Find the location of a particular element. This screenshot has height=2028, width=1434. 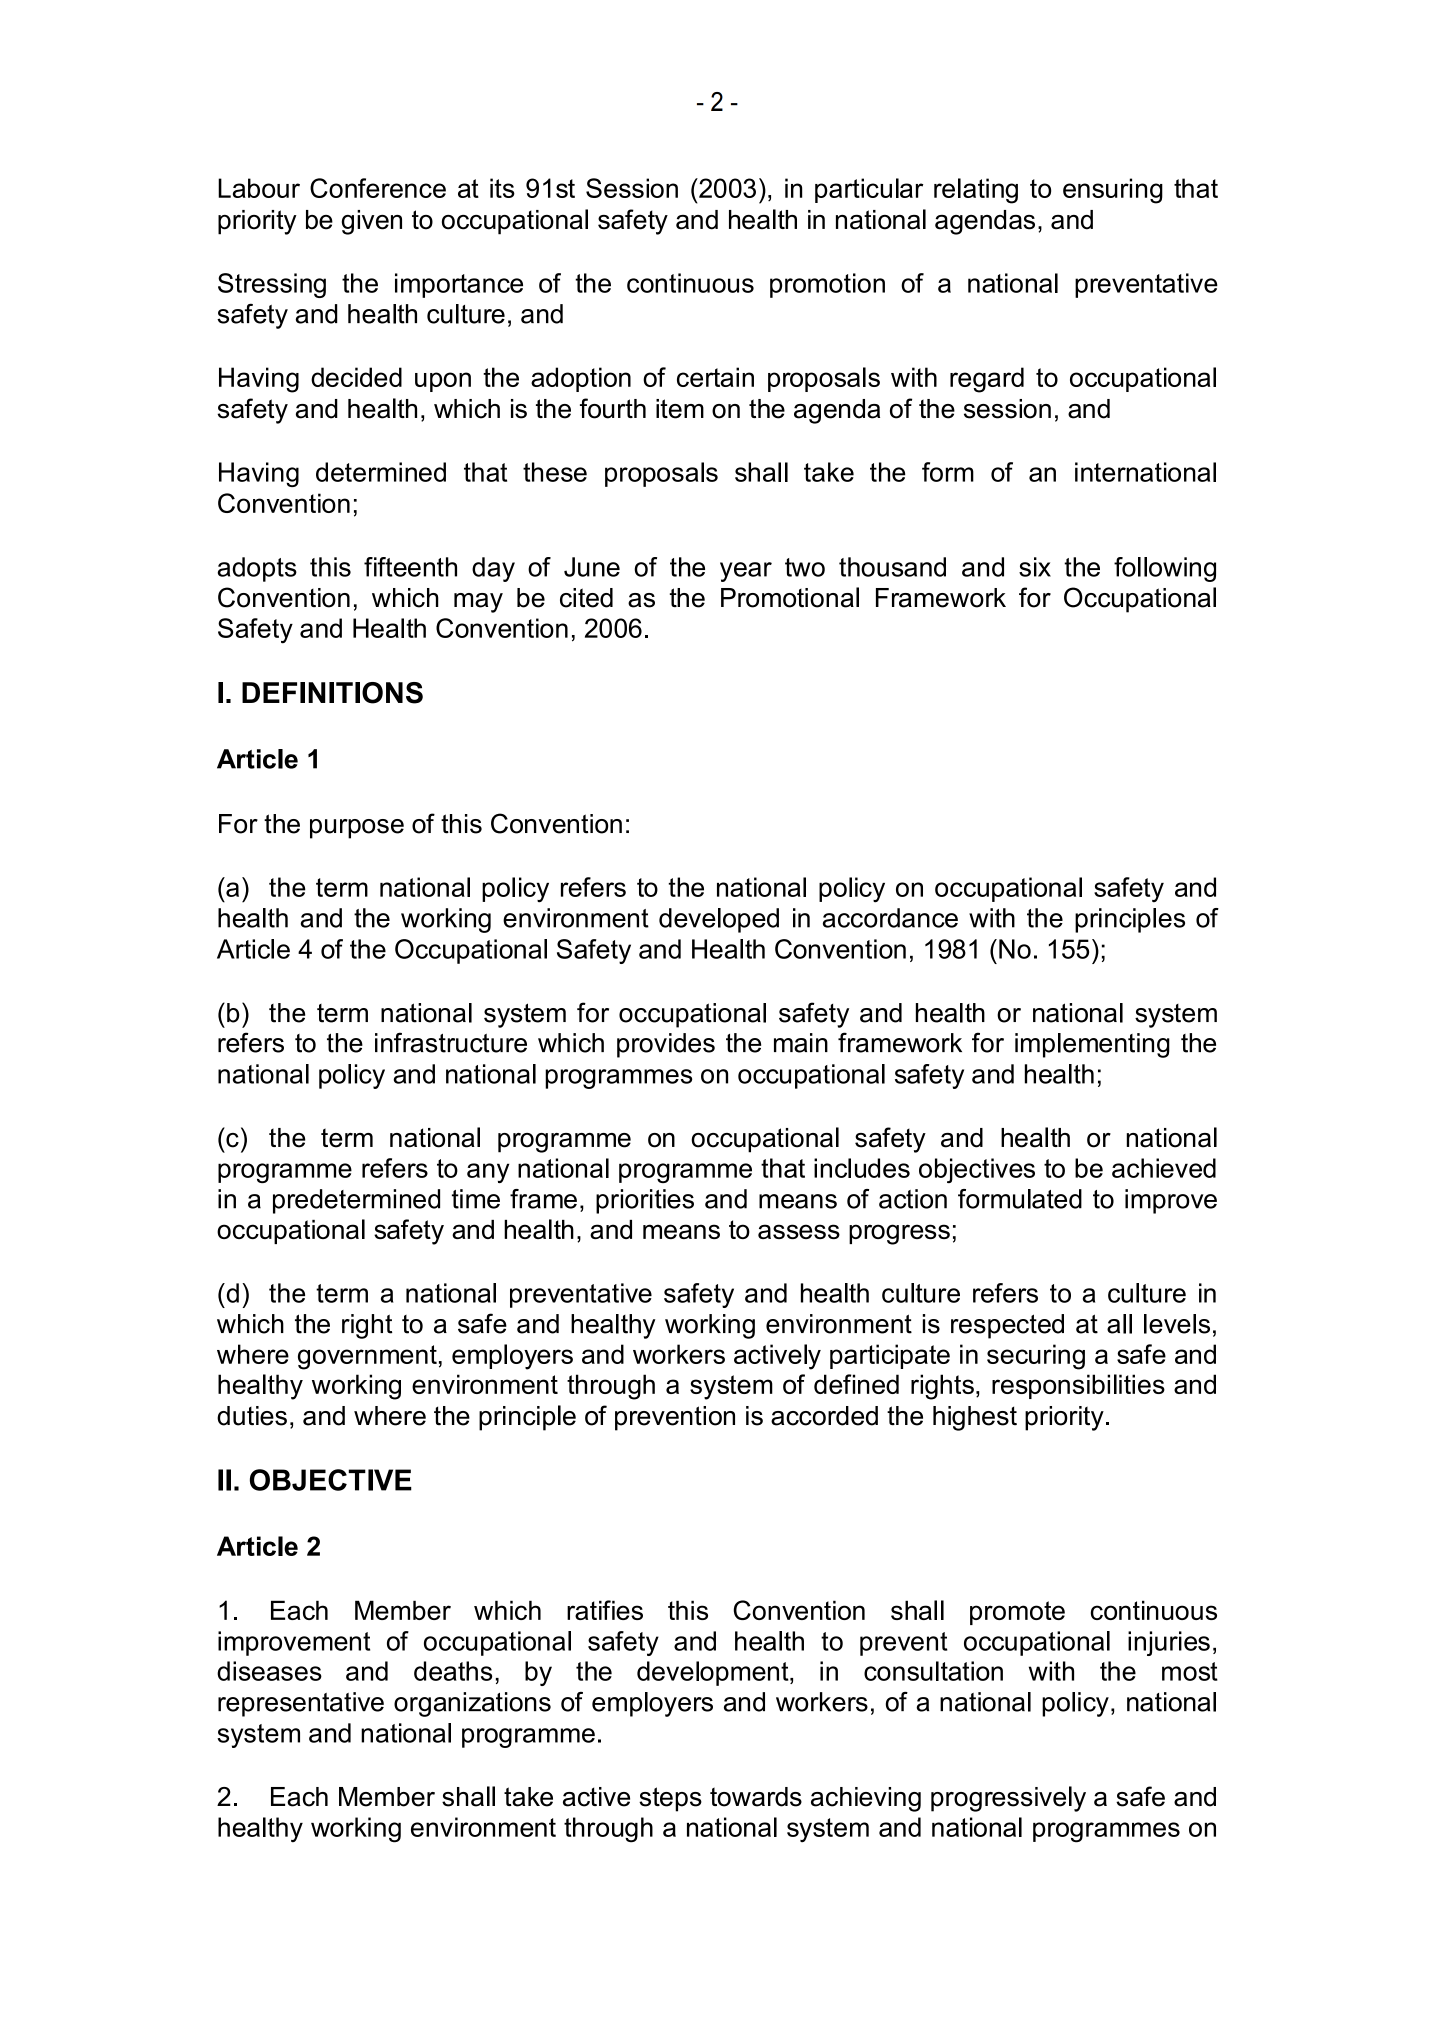

given is located at coordinates (372, 222).
